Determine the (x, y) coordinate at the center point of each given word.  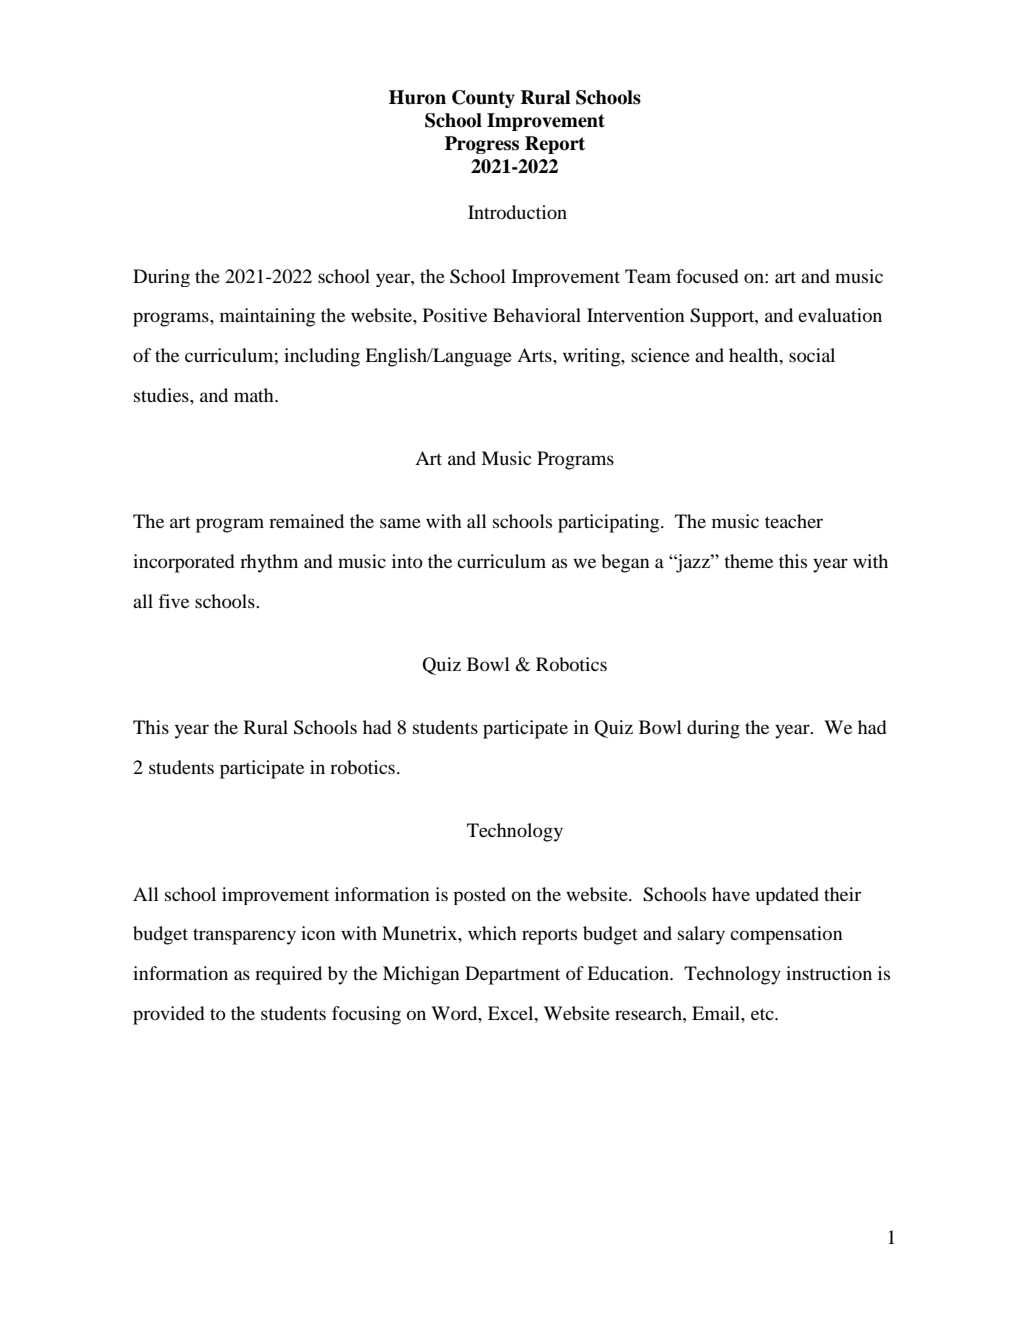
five (173, 601)
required (288, 975)
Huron (417, 97)
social (812, 355)
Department (512, 975)
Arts (535, 355)
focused (707, 276)
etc (763, 1014)
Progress (482, 145)
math (255, 395)
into (407, 561)
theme (748, 561)
